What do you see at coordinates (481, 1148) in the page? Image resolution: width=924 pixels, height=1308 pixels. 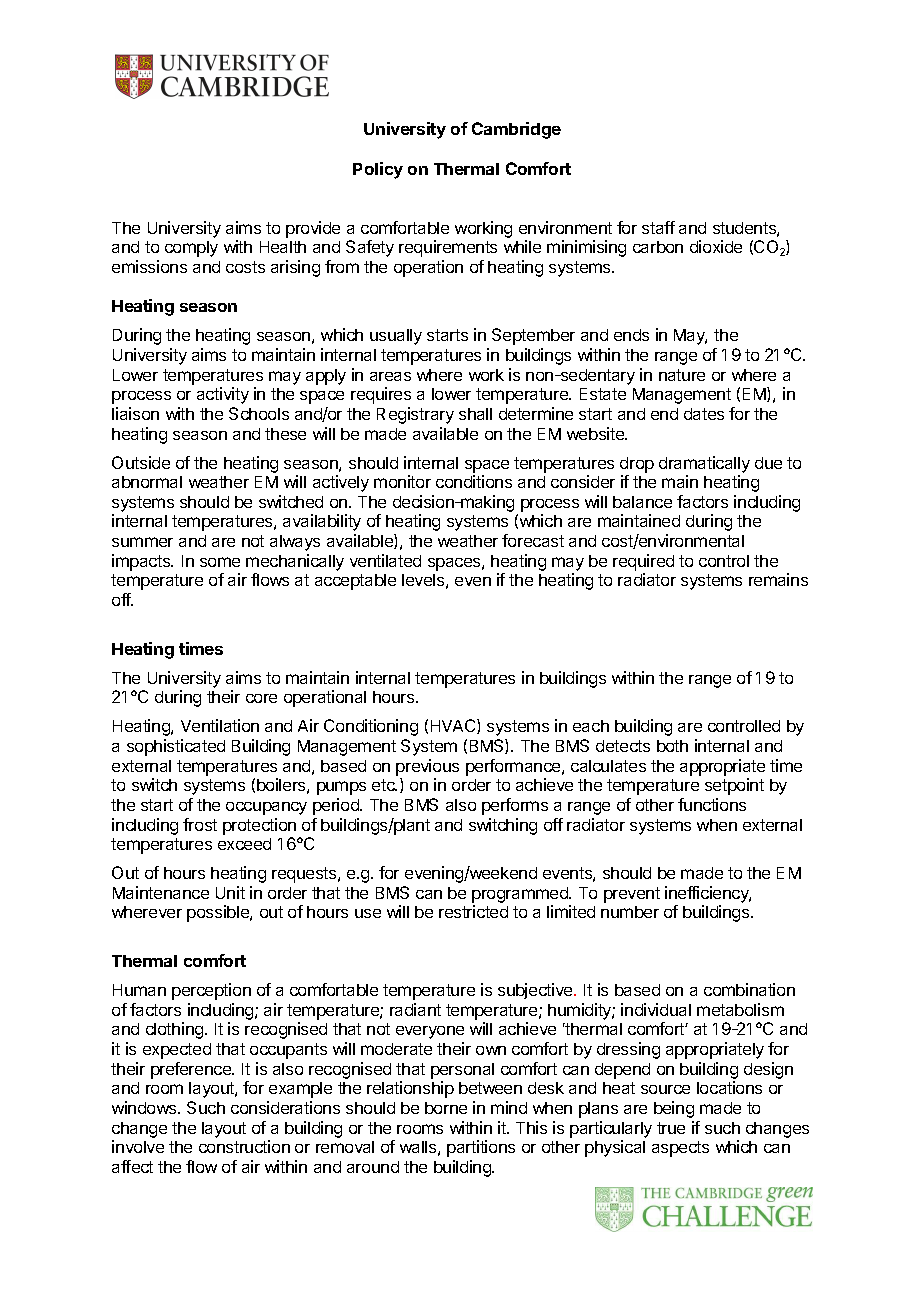 I see `partitions` at bounding box center [481, 1148].
